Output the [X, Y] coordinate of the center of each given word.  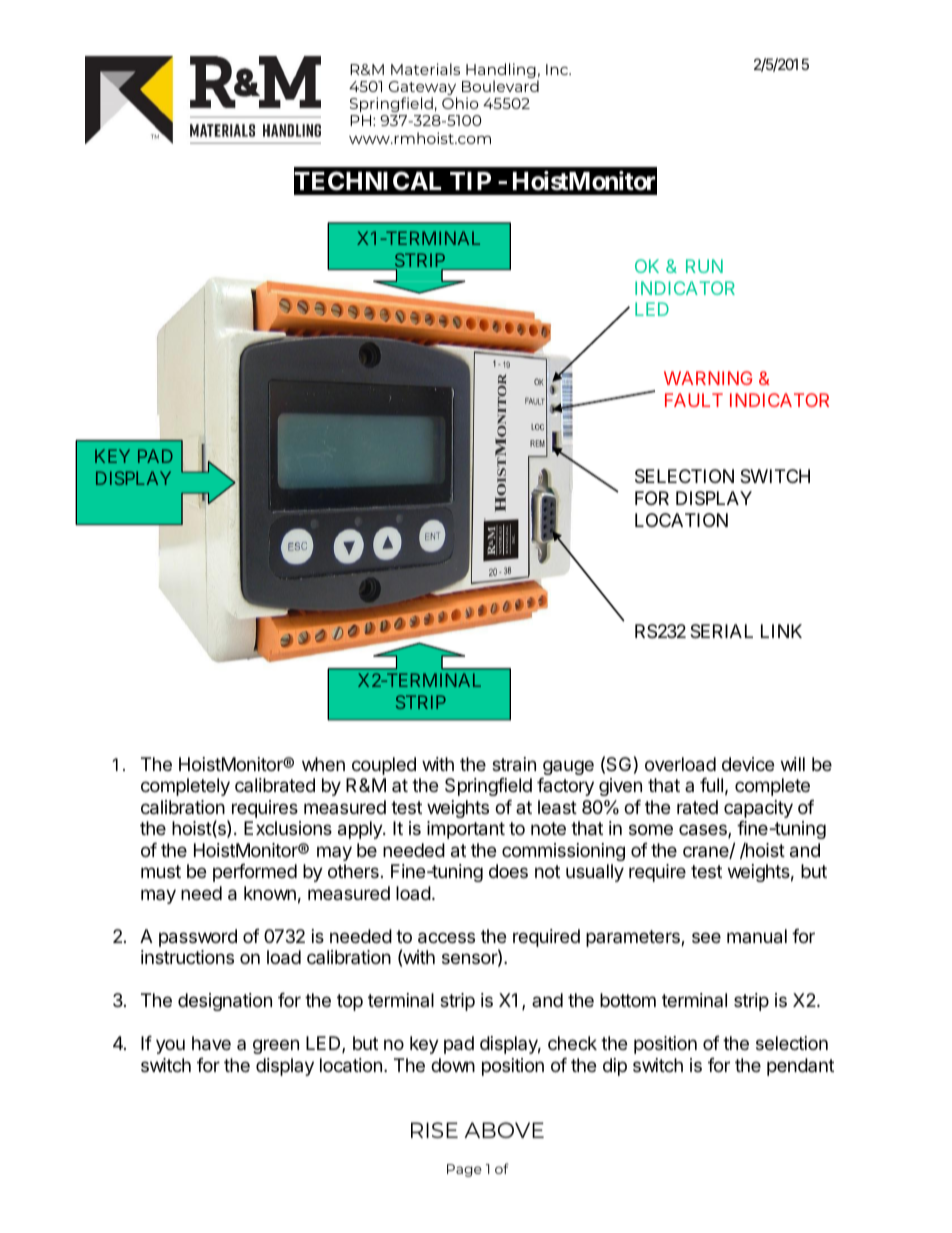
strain [514, 764]
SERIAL [721, 631]
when [323, 764]
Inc [558, 69]
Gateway [423, 89]
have [211, 1043]
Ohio [460, 103]
